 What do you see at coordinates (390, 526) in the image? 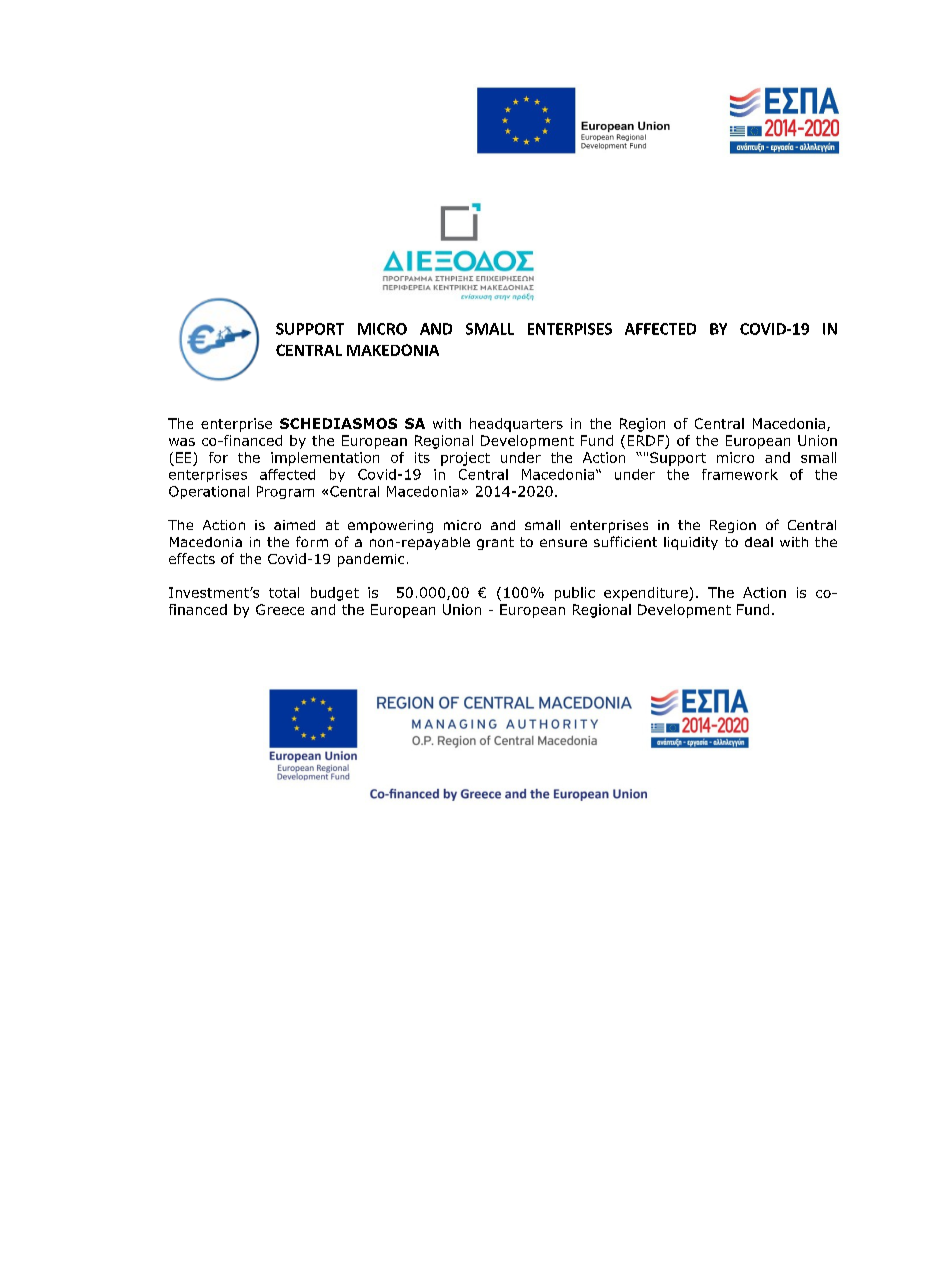
I see `empowering` at bounding box center [390, 526].
